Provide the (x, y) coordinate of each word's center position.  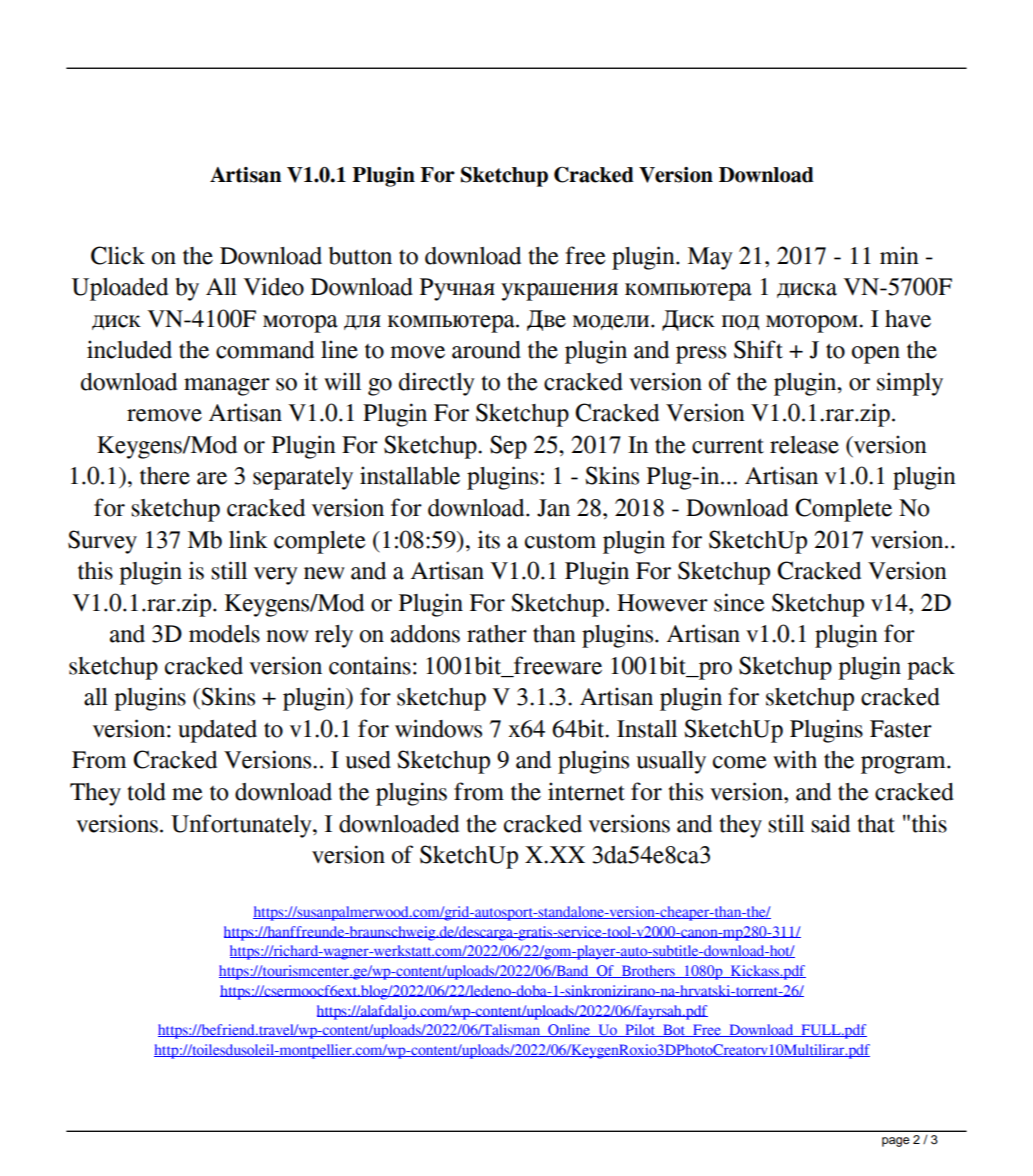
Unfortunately (242, 826)
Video (273, 286)
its (489, 539)
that (876, 824)
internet (586, 791)
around (486, 350)
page (896, 1142)
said (830, 823)
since (739, 602)
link (248, 539)
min (899, 255)
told (146, 792)
